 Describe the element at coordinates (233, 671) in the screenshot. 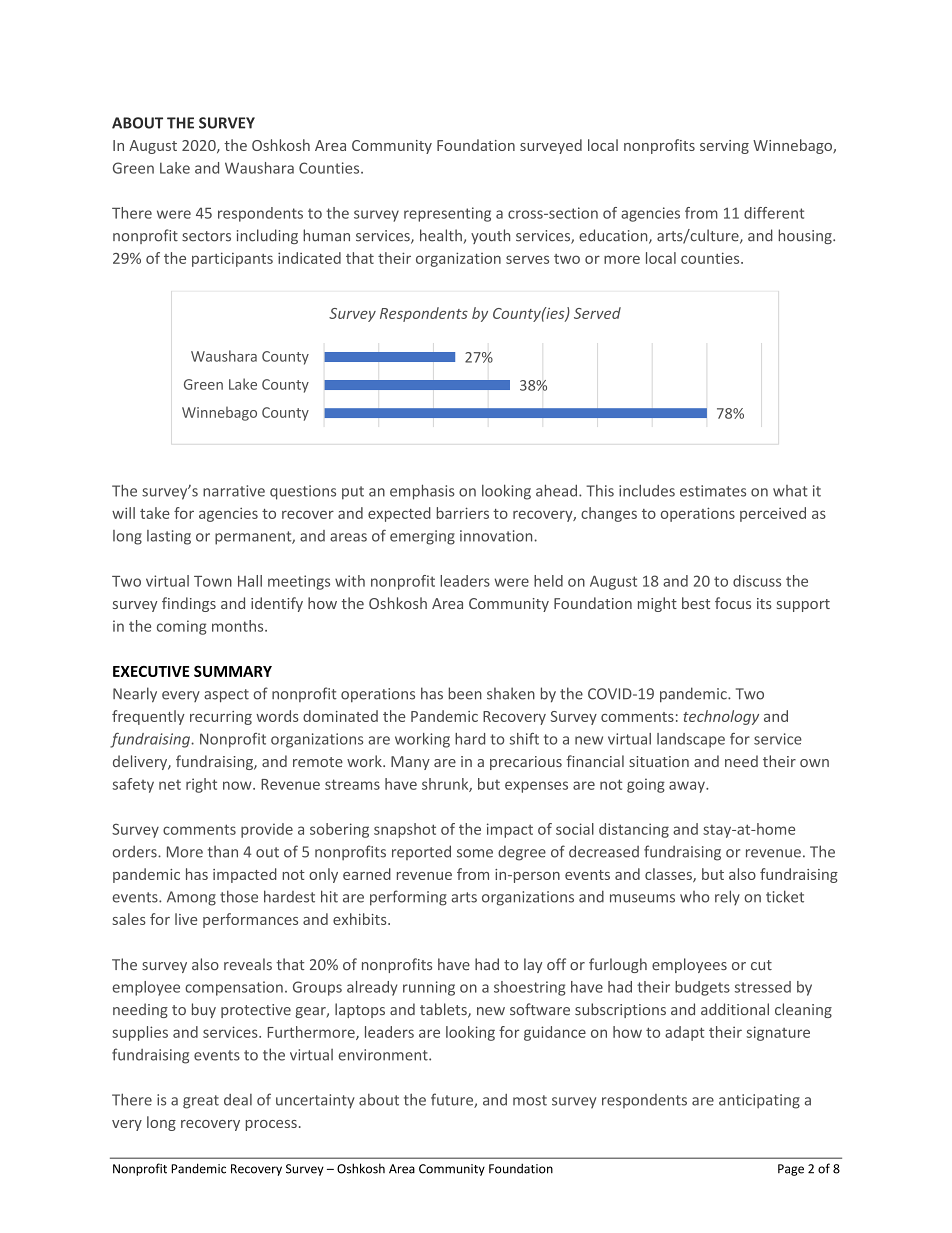

I see `SUMMARY` at that location.
